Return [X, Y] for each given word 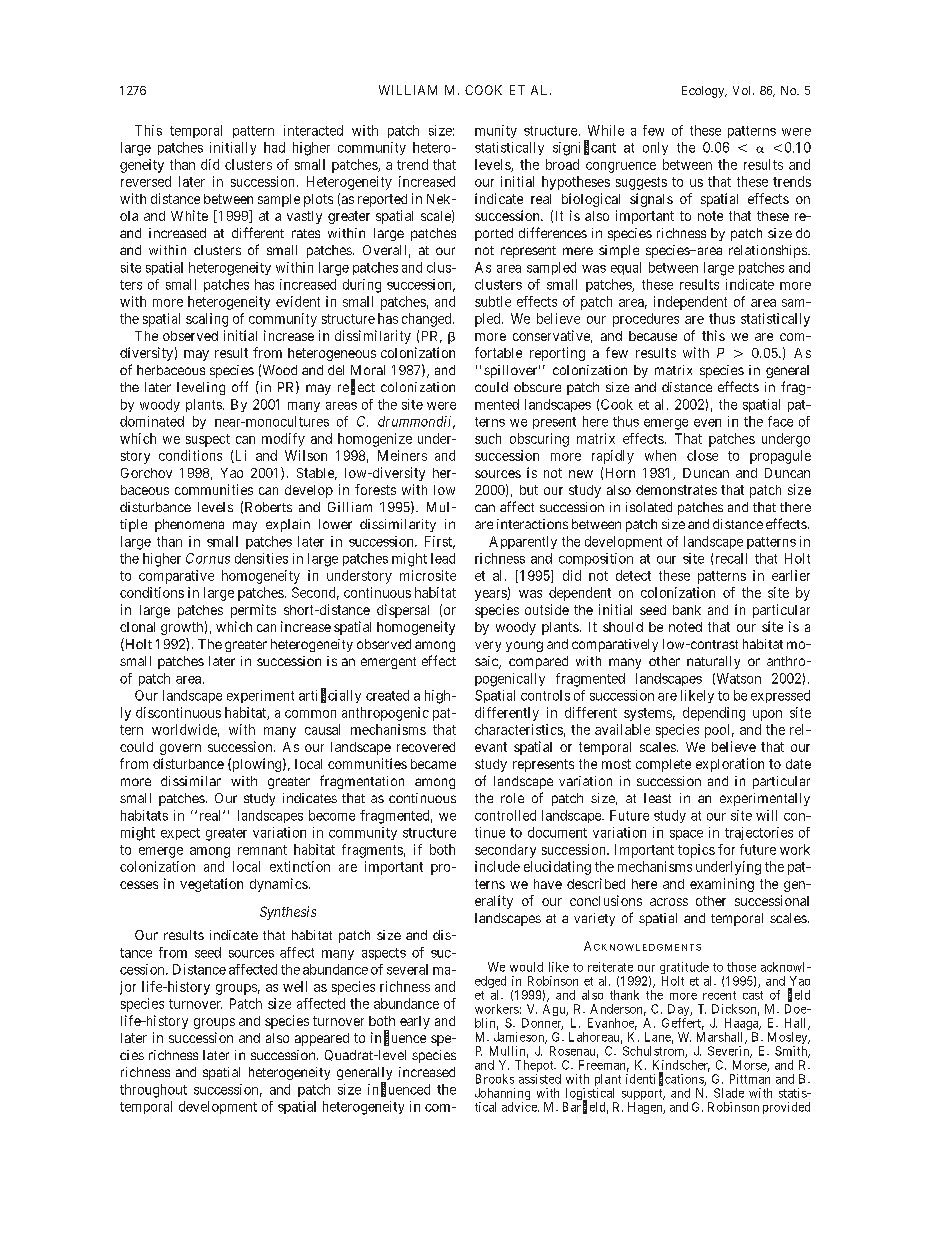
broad [562, 164]
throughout [153, 1091]
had [274, 147]
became [433, 764]
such [488, 438]
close [702, 455]
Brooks [495, 1079]
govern [180, 749]
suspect [208, 440]
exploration [730, 765]
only [655, 148]
